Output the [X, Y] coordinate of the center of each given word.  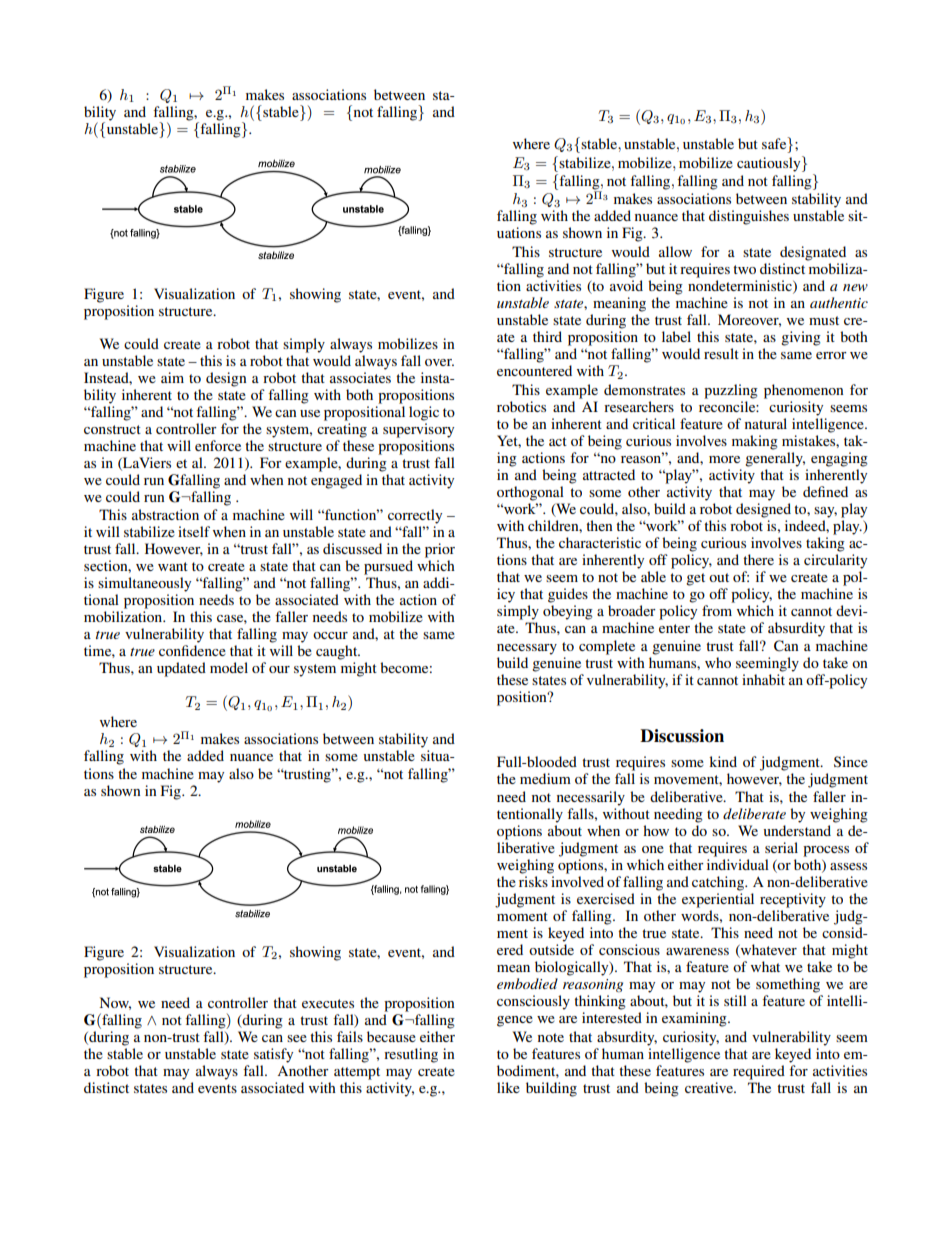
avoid [626, 285]
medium [545, 778]
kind [723, 761]
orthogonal [530, 493]
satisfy [273, 1055]
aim [172, 377]
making [755, 442]
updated [181, 669]
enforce [218, 445]
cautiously [770, 164]
